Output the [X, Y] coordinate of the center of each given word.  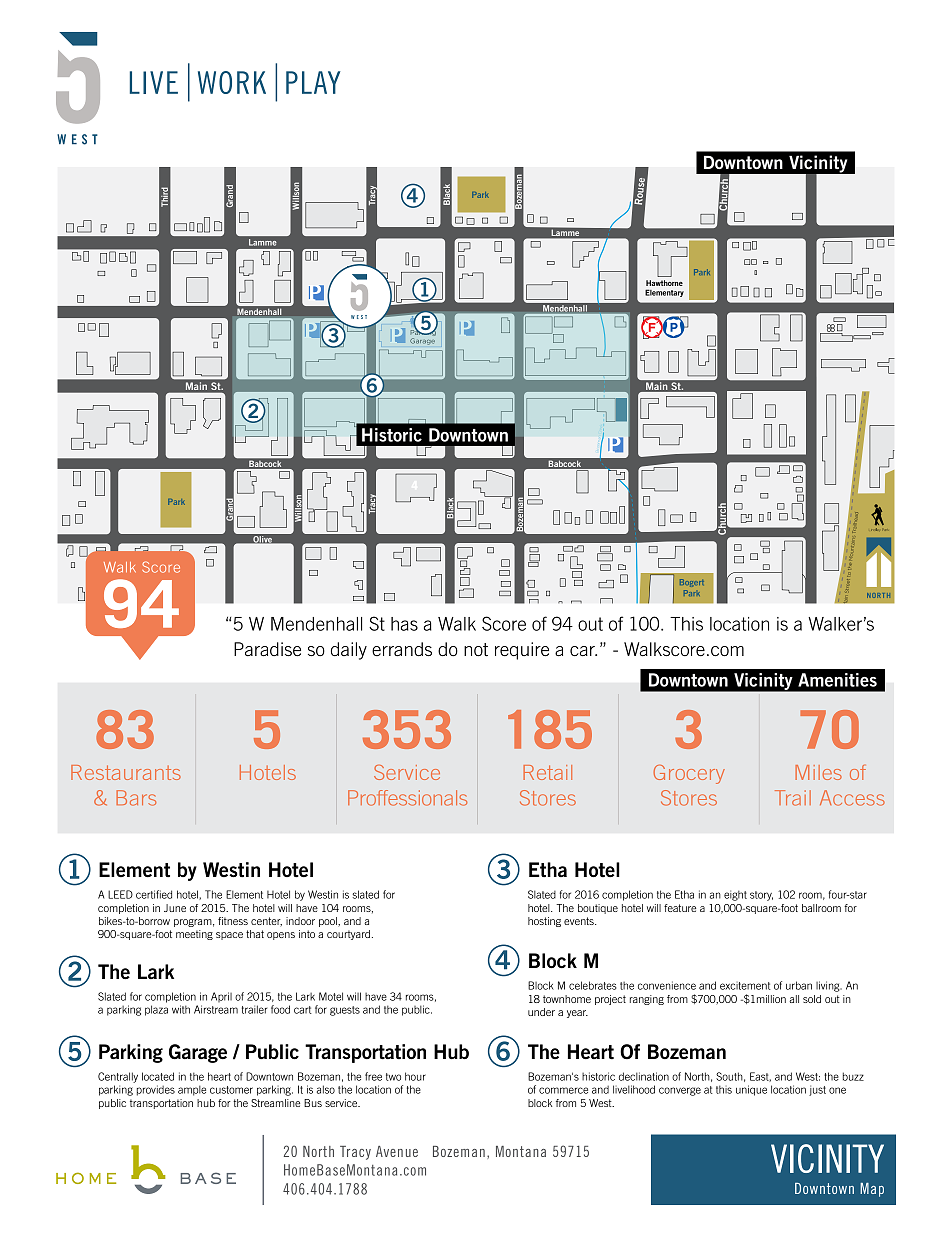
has [404, 624]
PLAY [313, 82]
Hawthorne [664, 283]
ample [192, 1090]
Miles [818, 772]
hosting [544, 922]
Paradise [267, 649]
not [476, 649]
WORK [232, 82]
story [761, 896]
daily [349, 651]
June [175, 908]
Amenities [837, 680]
